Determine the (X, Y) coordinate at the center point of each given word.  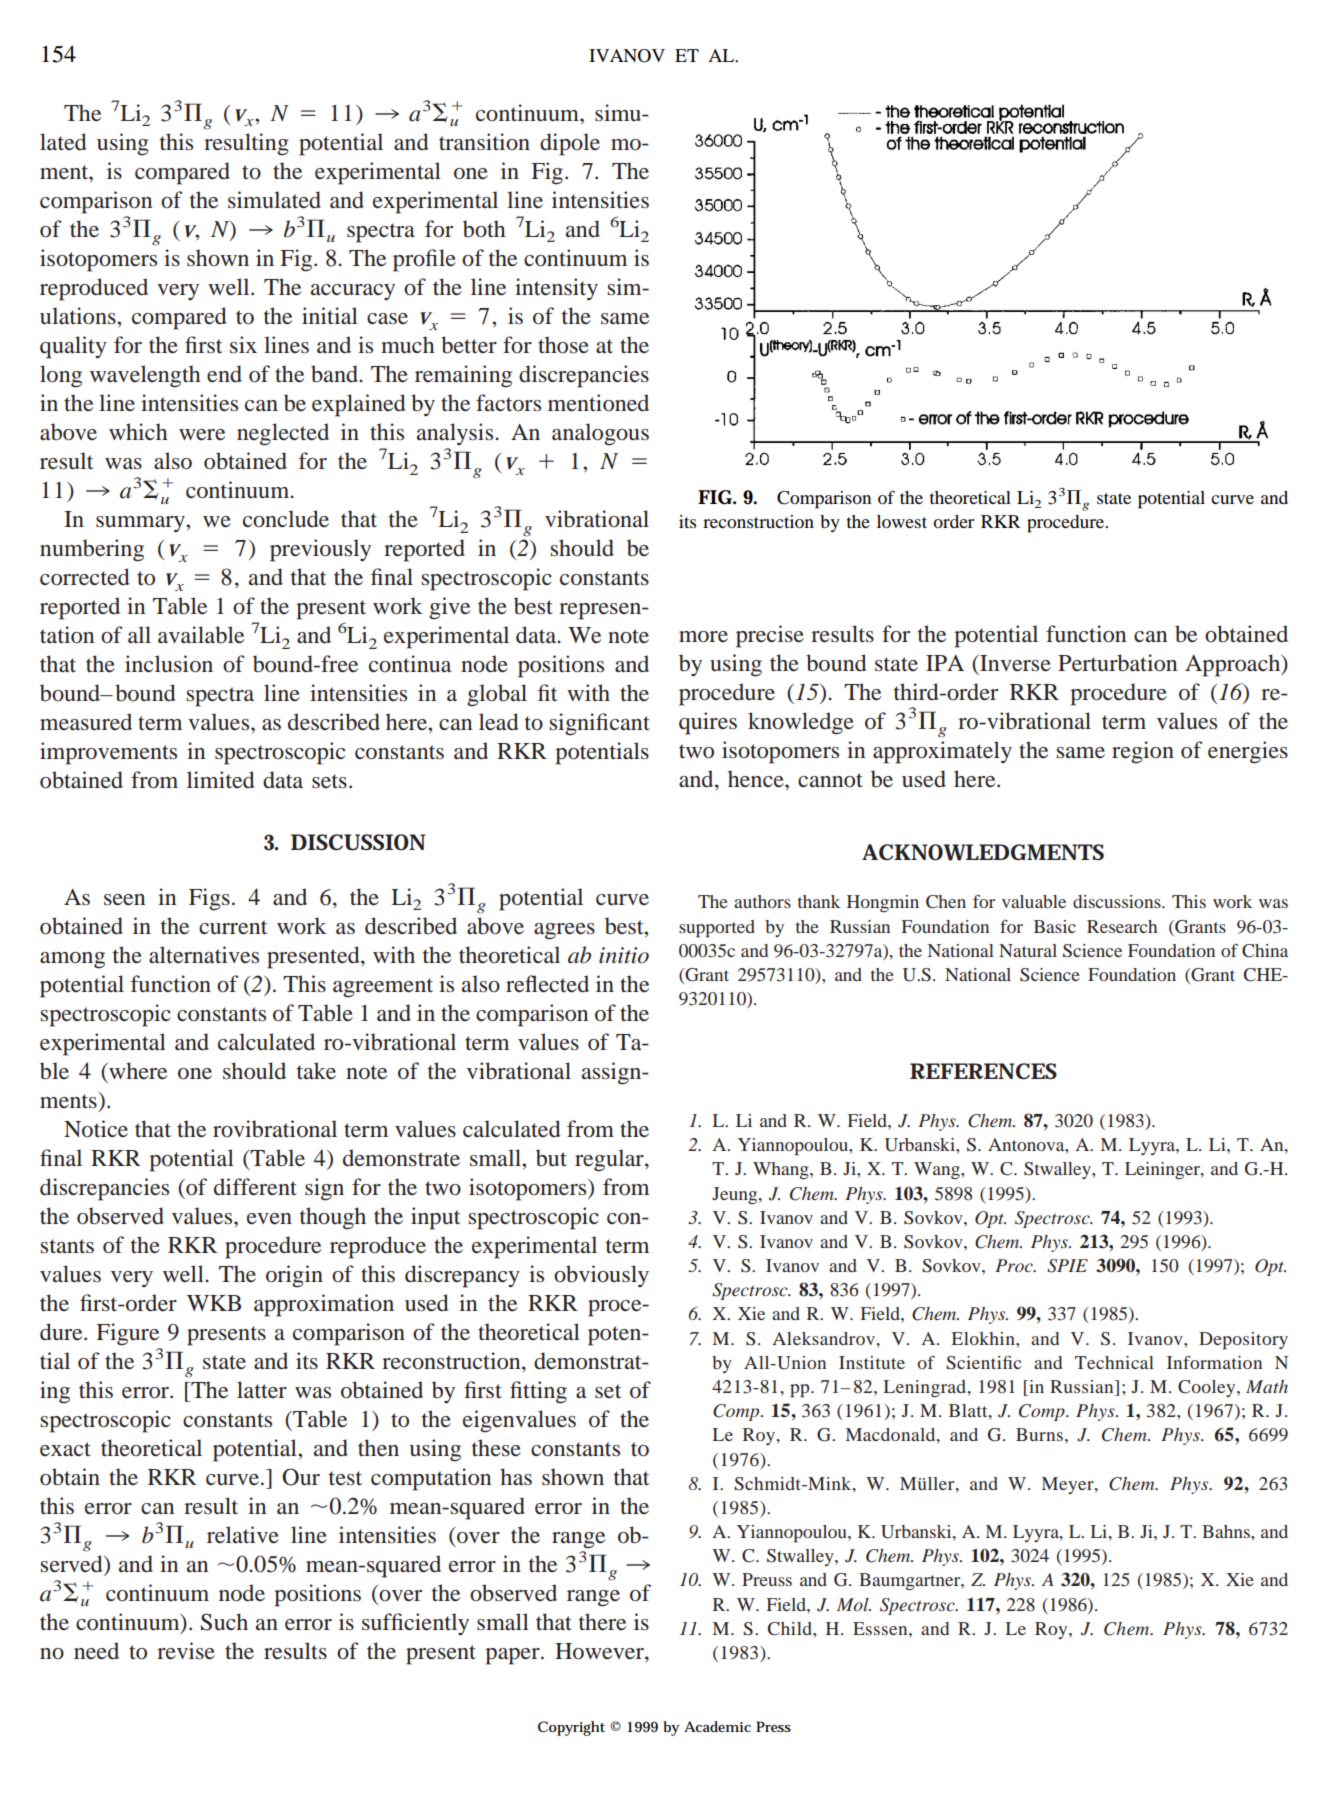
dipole (570, 144)
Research (1122, 926)
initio (624, 955)
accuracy (353, 292)
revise (186, 1651)
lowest (902, 521)
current (233, 927)
